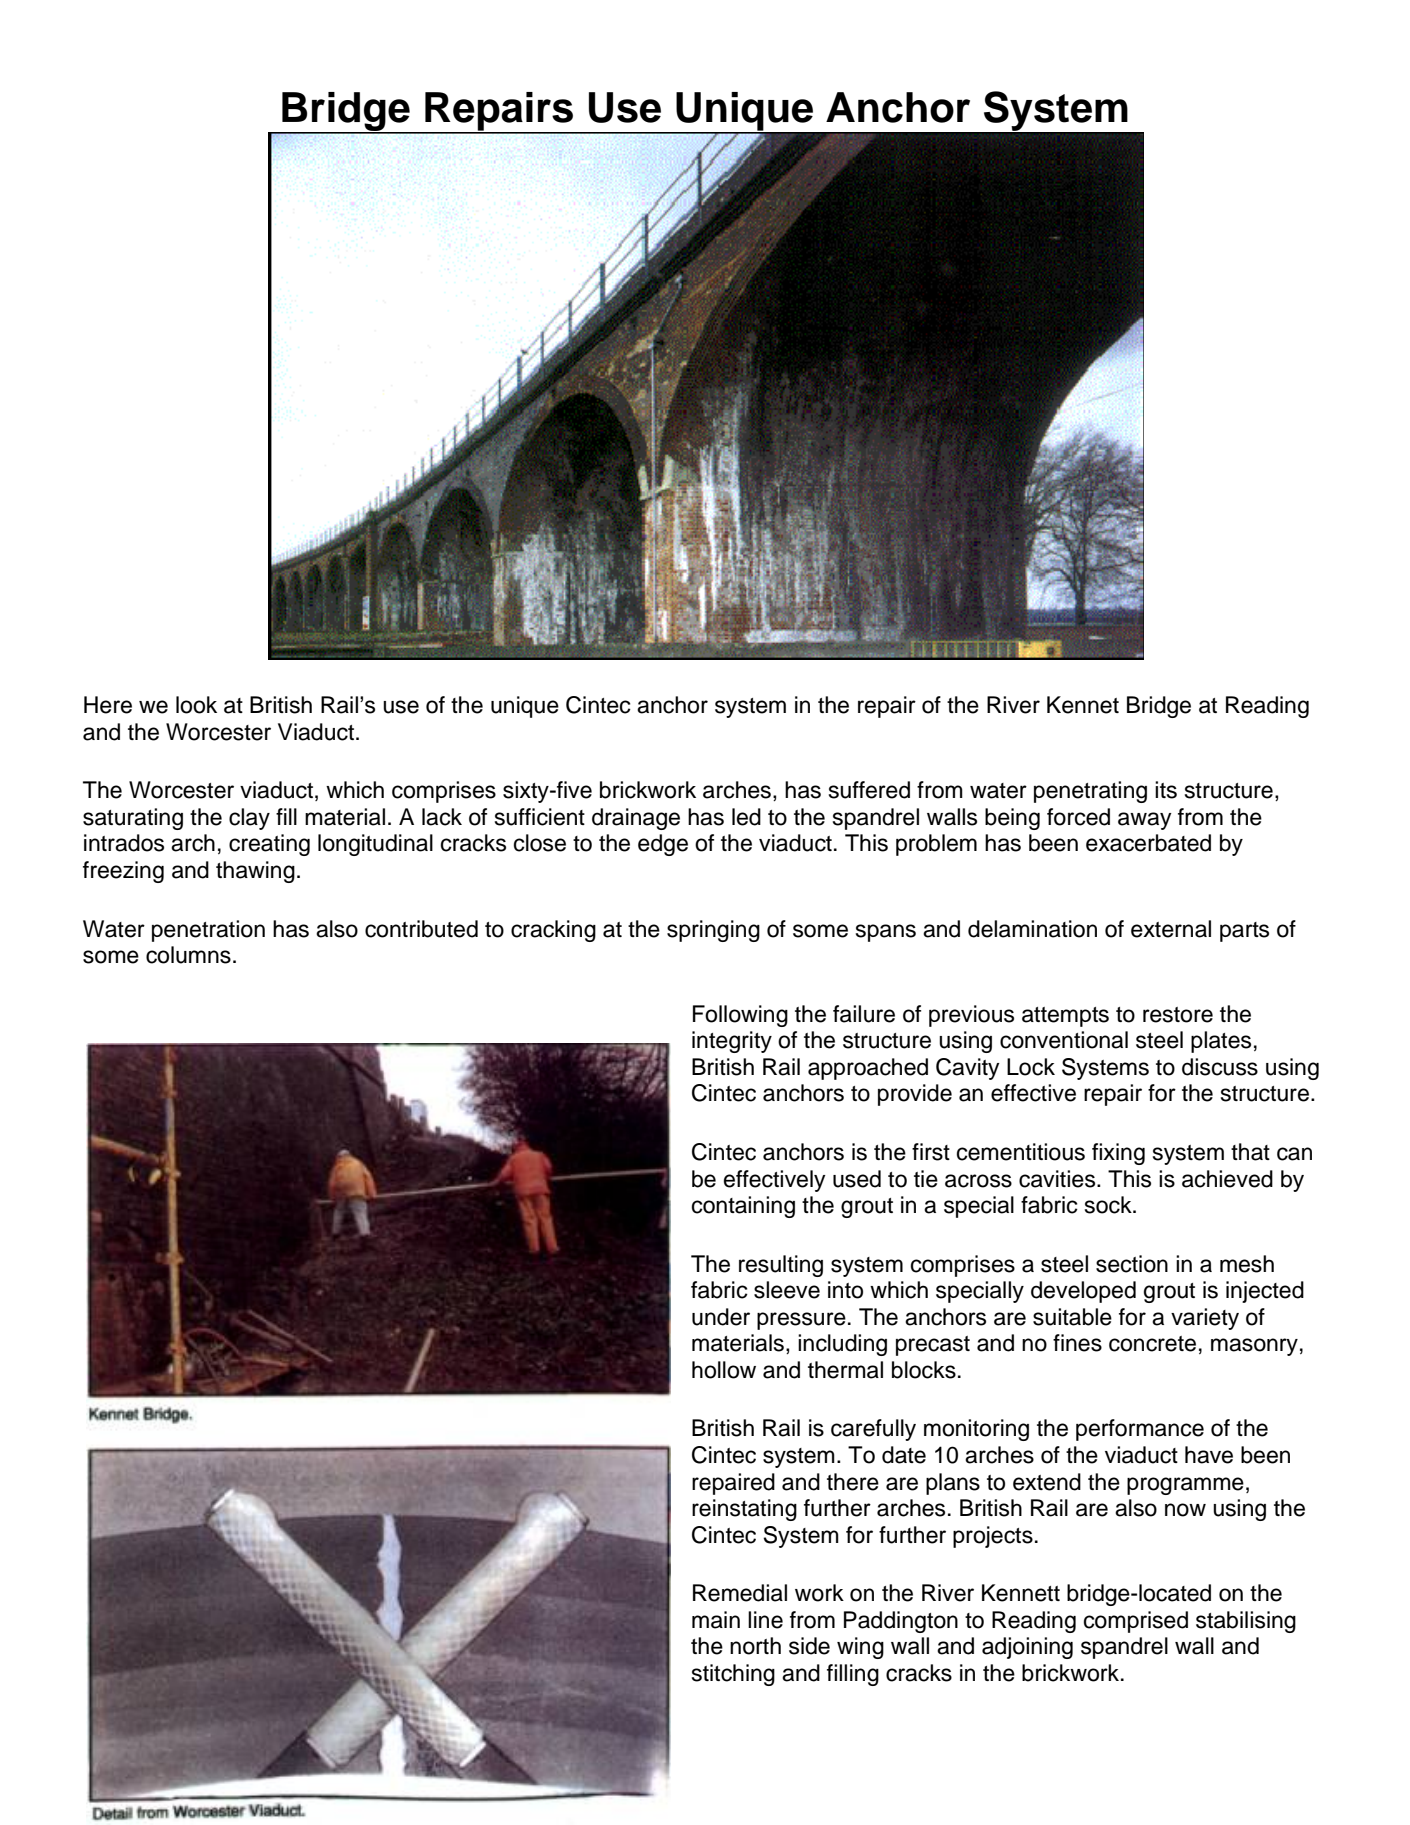  I want to click on containing, so click(743, 1207).
